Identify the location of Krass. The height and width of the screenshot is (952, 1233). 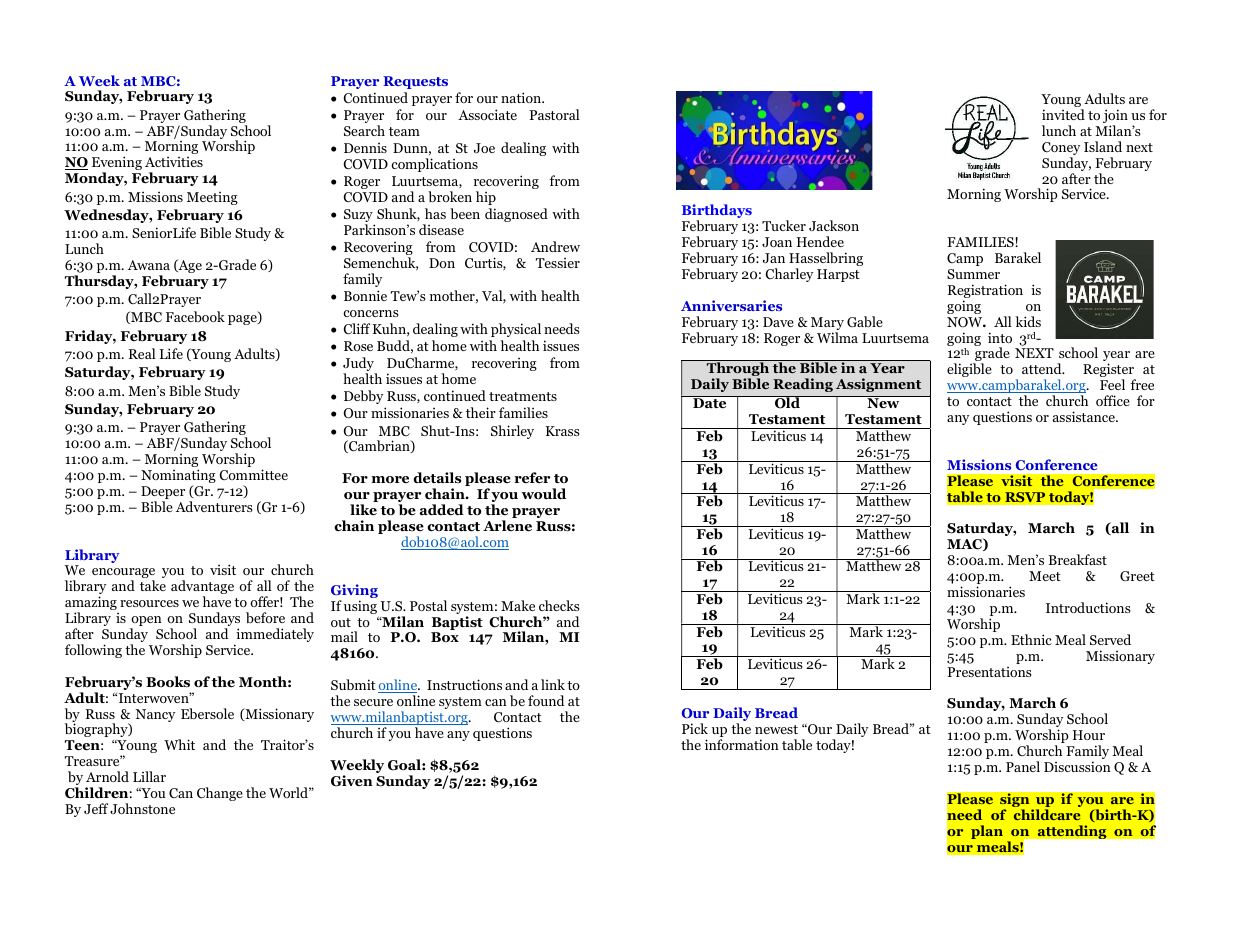
(563, 431).
